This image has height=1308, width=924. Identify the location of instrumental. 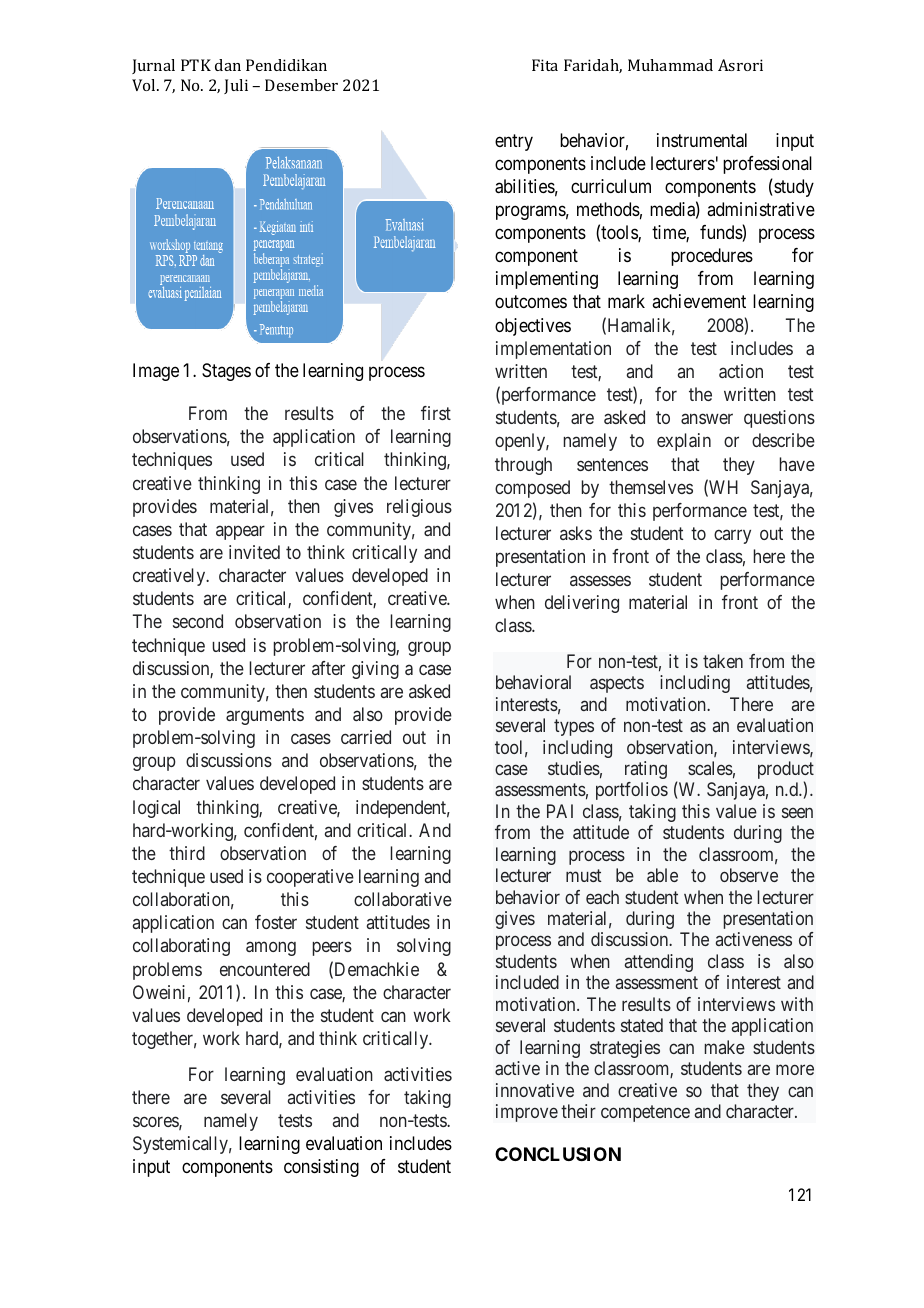
(702, 140).
